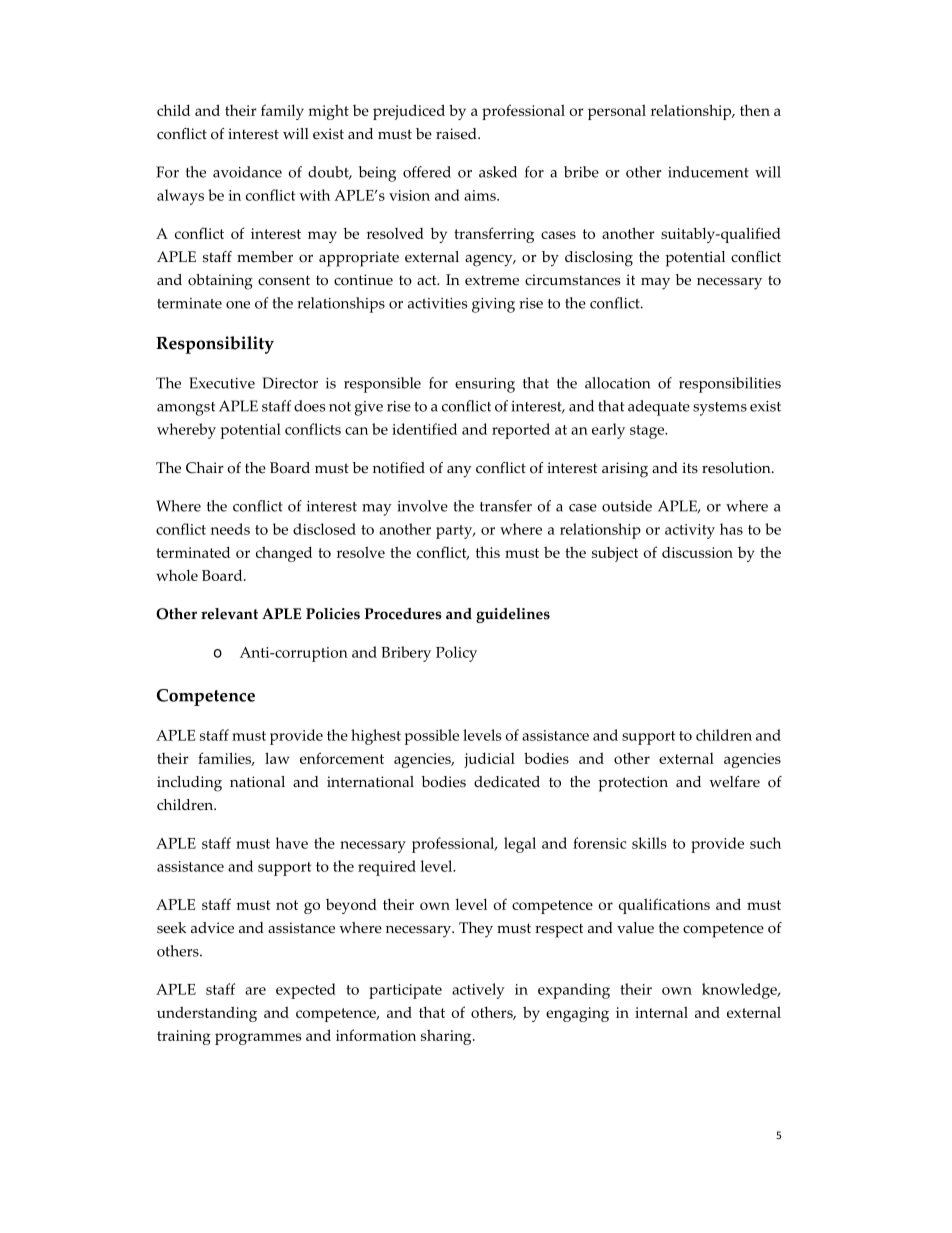  What do you see at coordinates (226, 759) in the screenshot?
I see `families` at bounding box center [226, 759].
